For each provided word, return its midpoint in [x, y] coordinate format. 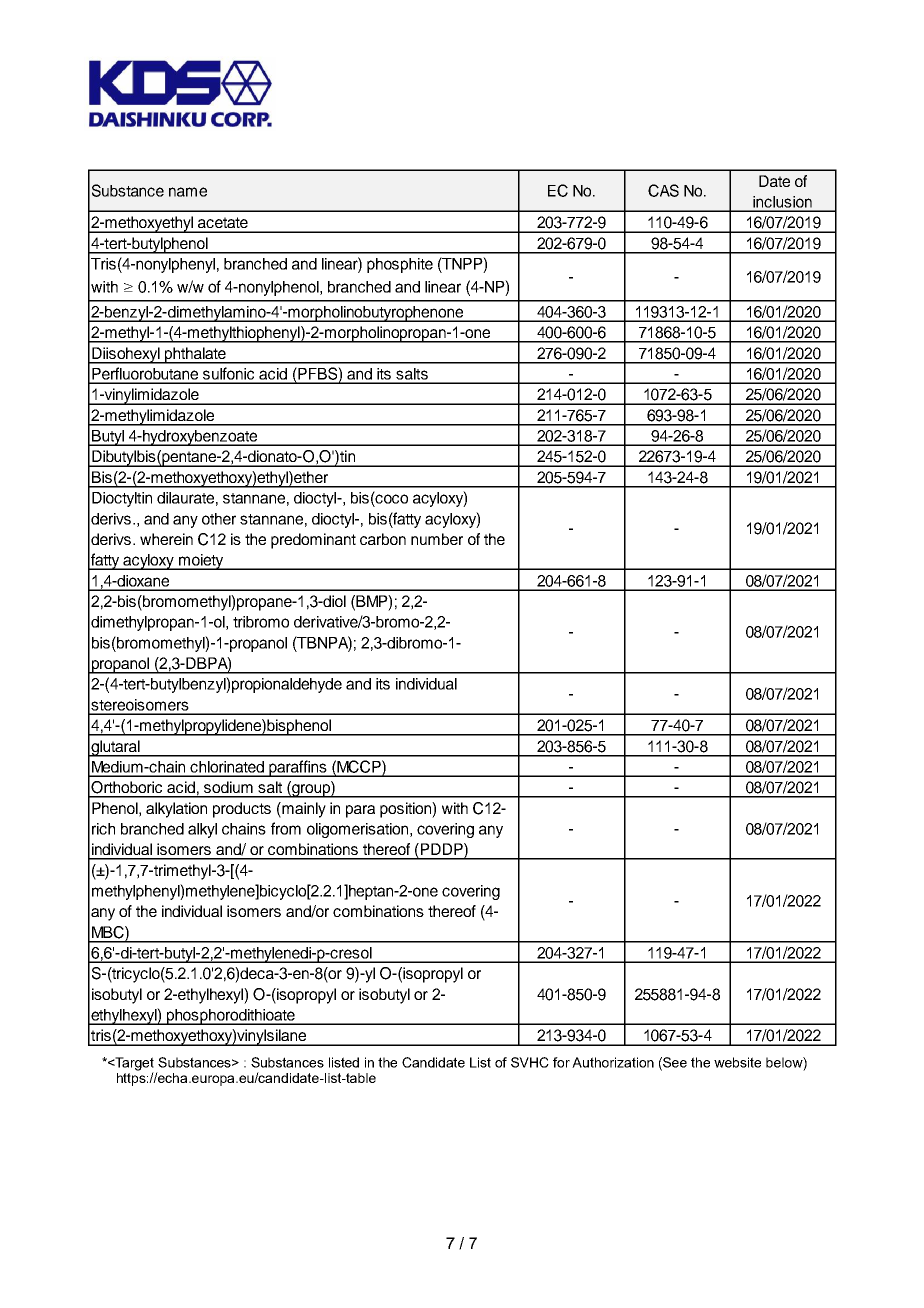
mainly [303, 810]
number [437, 539]
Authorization [613, 1062]
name [188, 192]
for [561, 1062]
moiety [201, 562]
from [286, 828]
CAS [663, 190]
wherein [166, 539]
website [737, 1062]
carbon [383, 539]
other [219, 519]
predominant [313, 541]
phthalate [195, 355]
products [242, 810]
